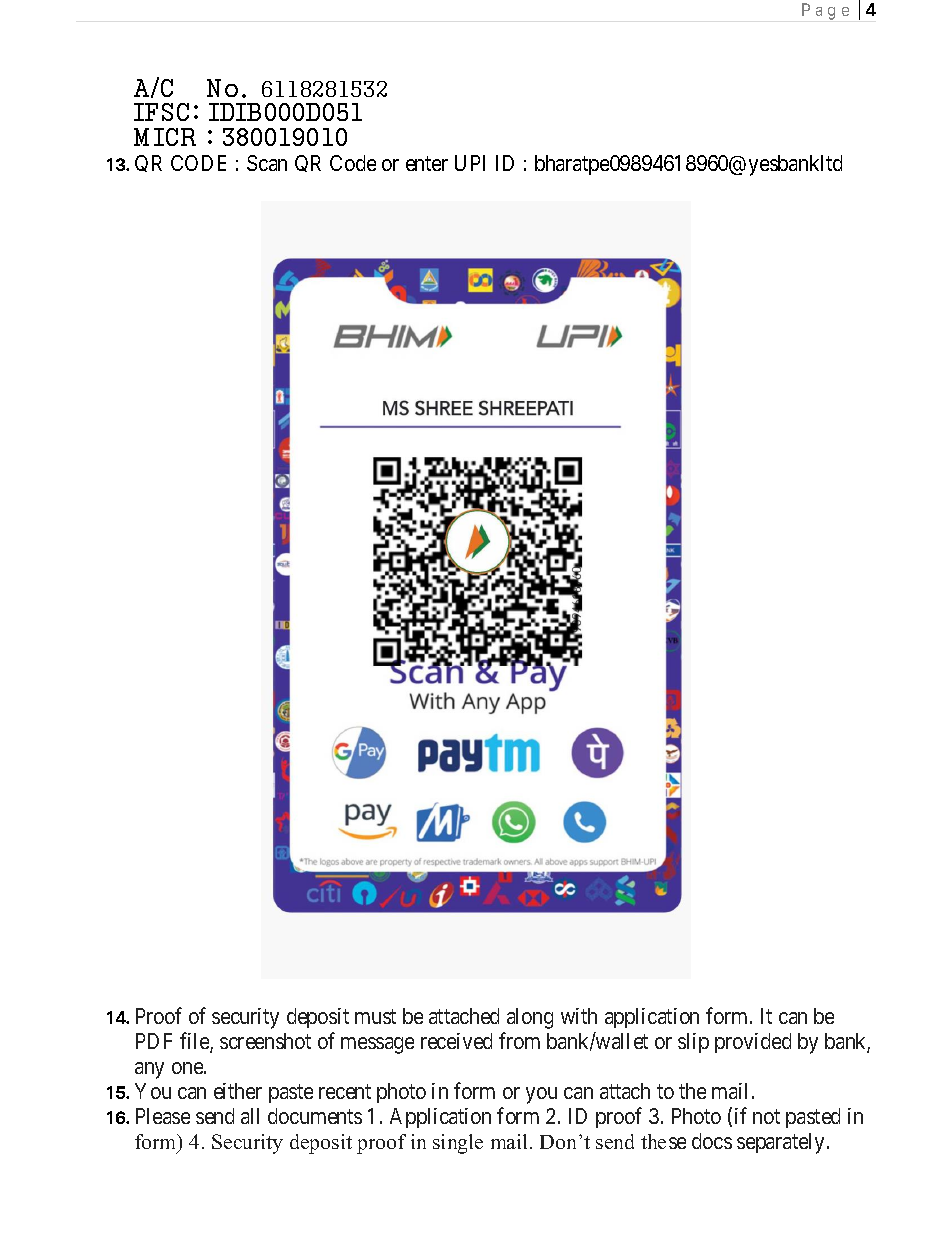  What do you see at coordinates (712, 1141) in the document?
I see `docs` at bounding box center [712, 1141].
